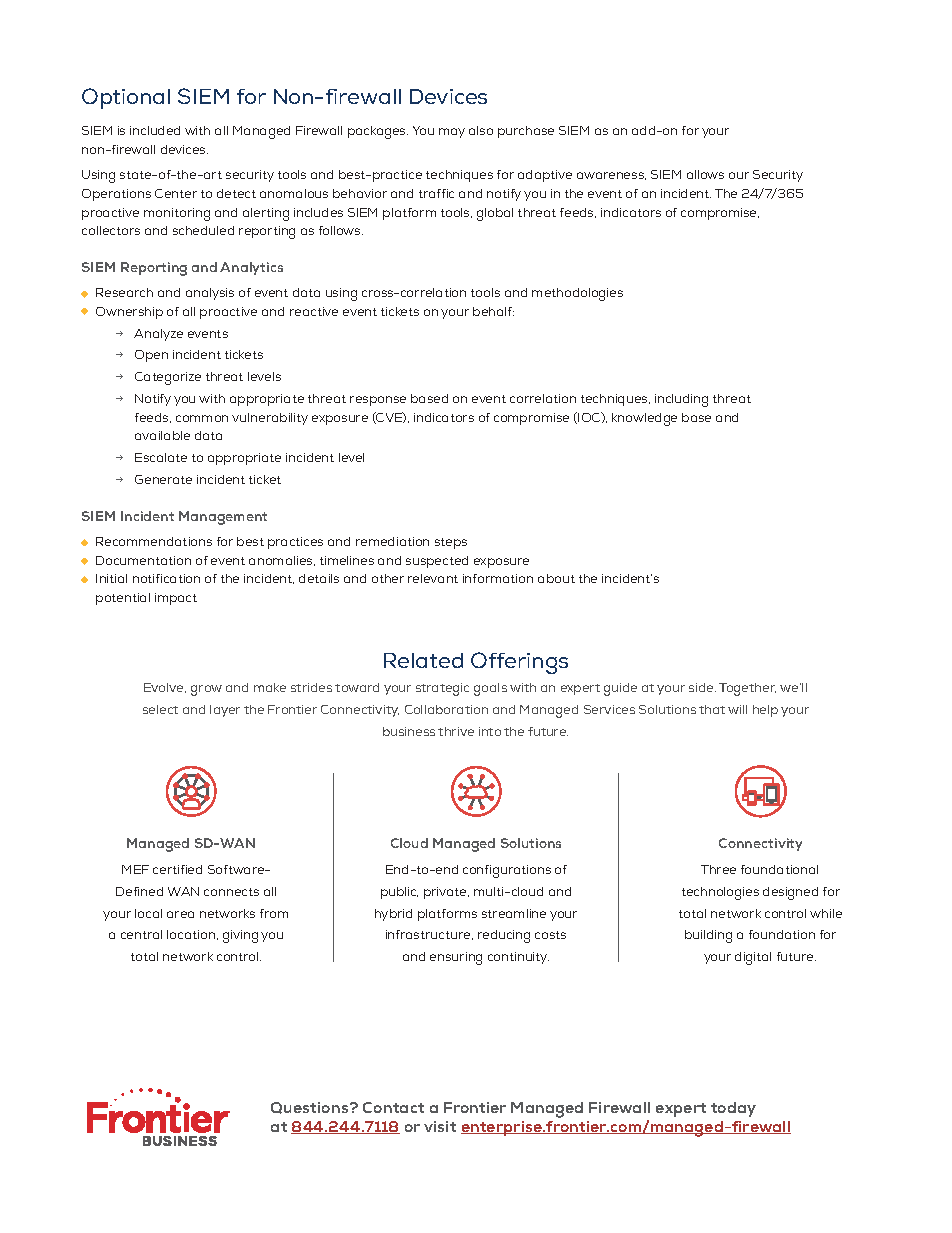 The image size is (952, 1233). I want to click on visit, so click(440, 1126).
